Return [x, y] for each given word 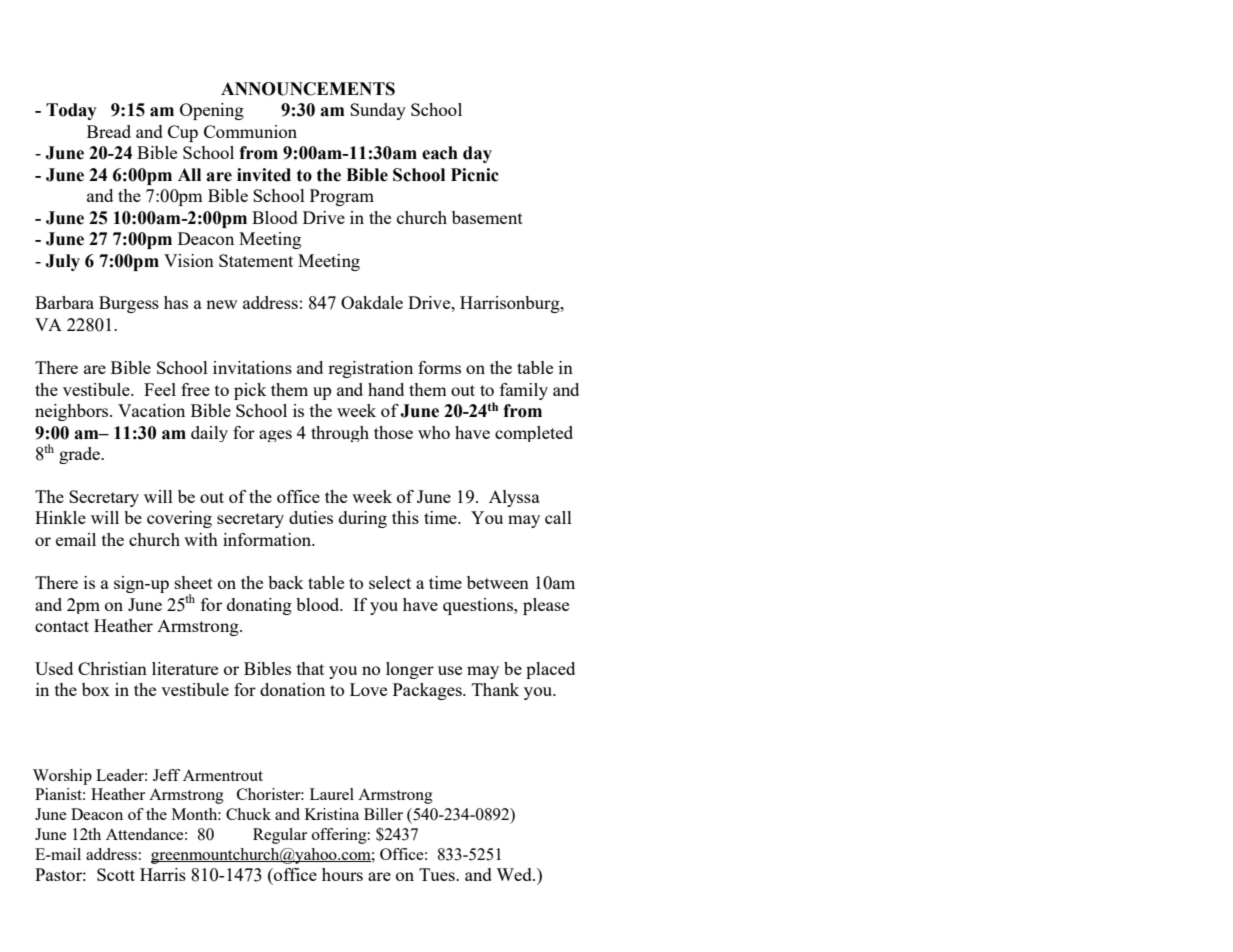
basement [487, 217]
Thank [495, 689]
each [440, 153]
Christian [112, 668]
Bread [109, 131]
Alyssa [514, 498]
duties [311, 517]
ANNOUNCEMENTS [308, 89]
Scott [116, 874]
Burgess [129, 304]
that [310, 668]
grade [80, 455]
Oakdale [372, 302]
